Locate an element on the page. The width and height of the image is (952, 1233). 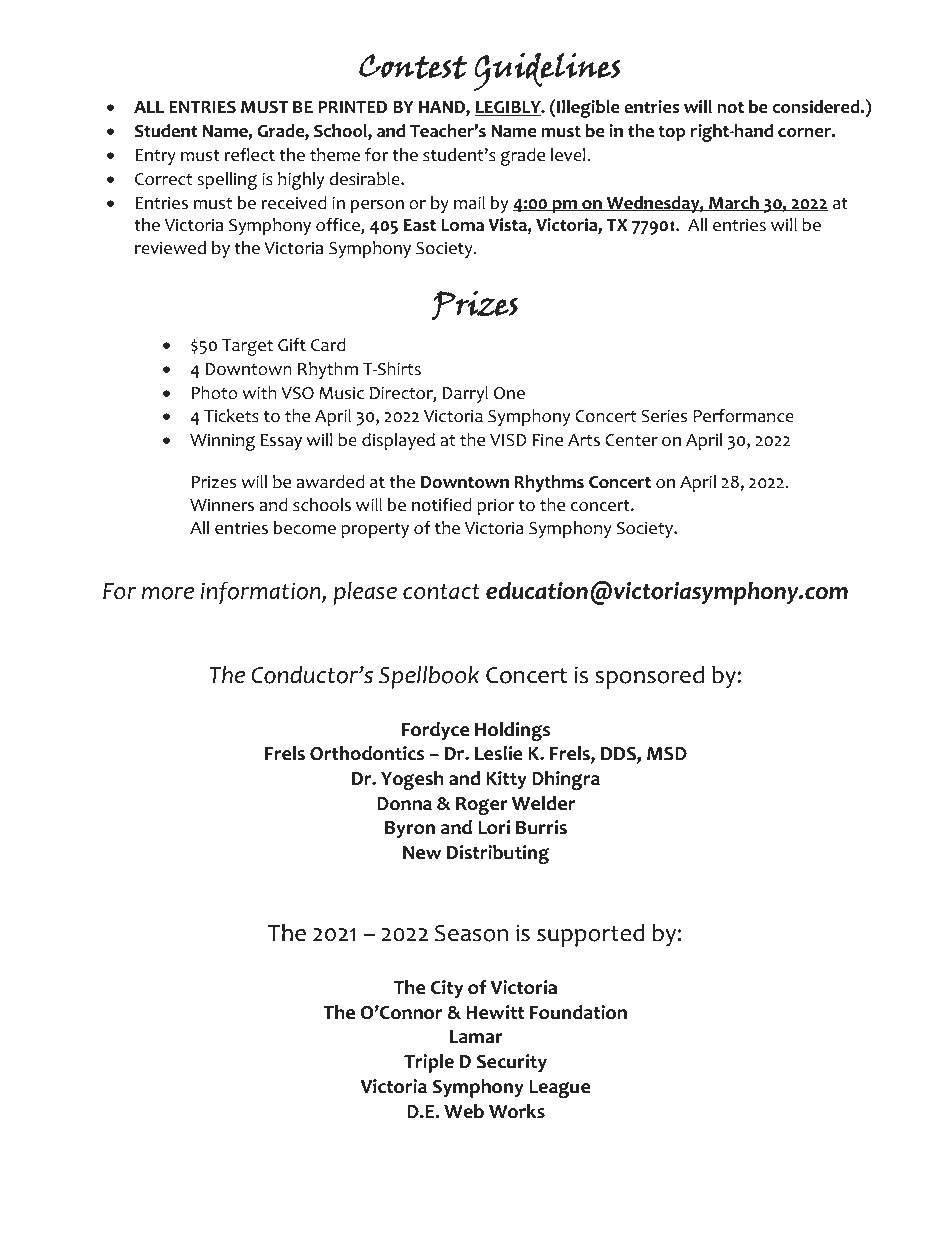
Tickets is located at coordinates (231, 416).
